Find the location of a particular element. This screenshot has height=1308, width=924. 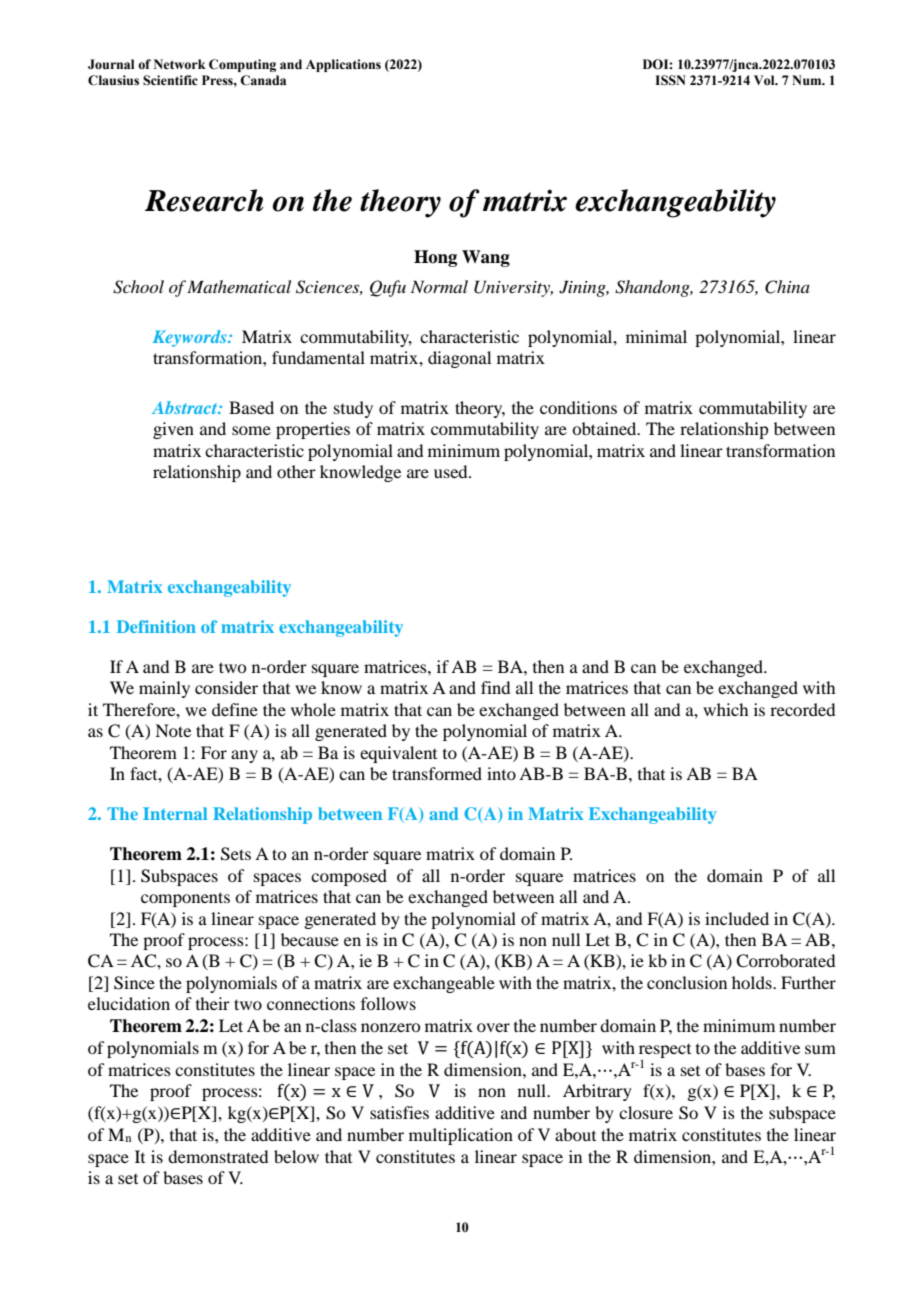

demonstrated is located at coordinates (218, 1156).
